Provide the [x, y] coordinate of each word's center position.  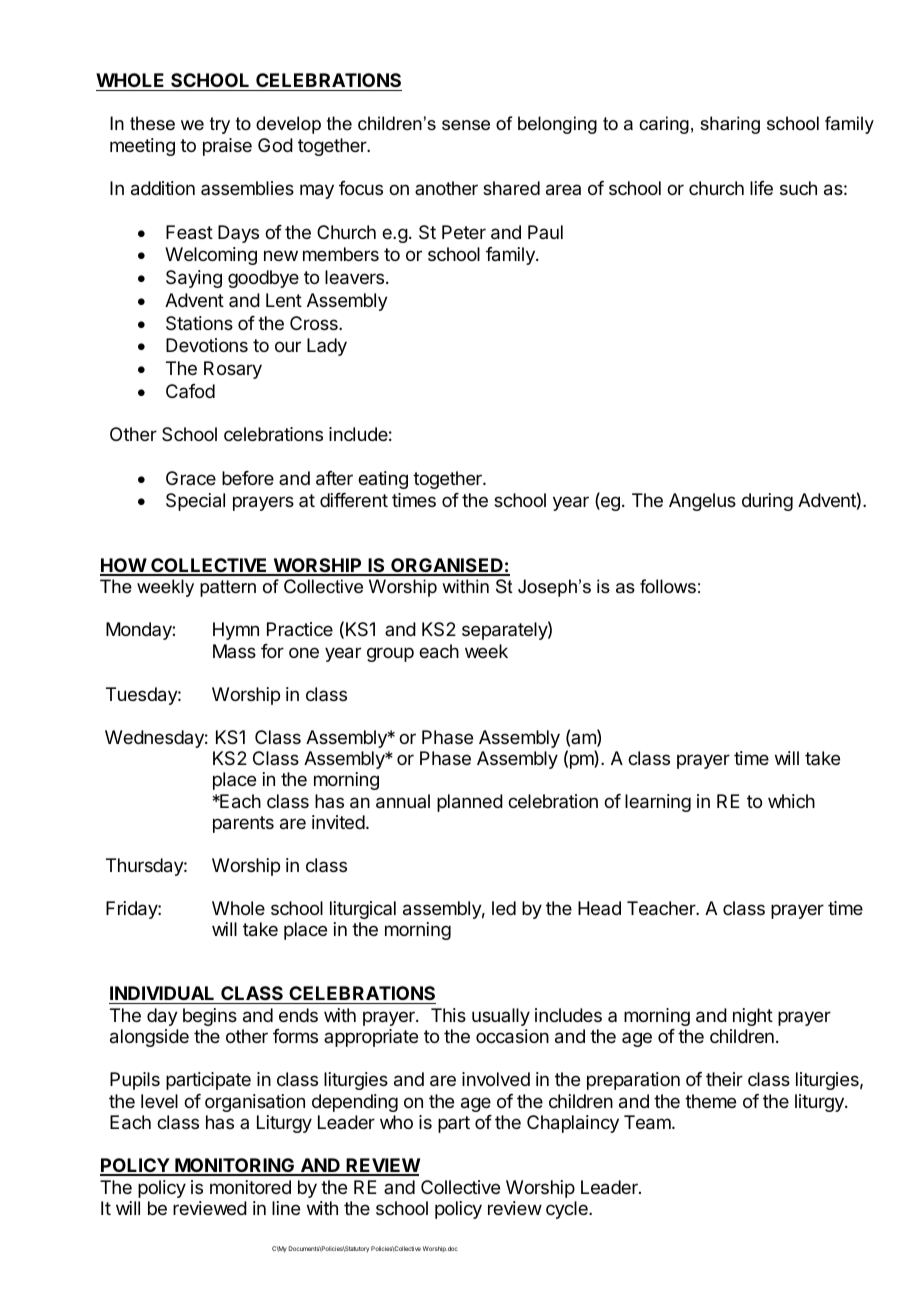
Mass [234, 651]
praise [227, 147]
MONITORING [235, 1166]
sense [466, 125]
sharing [730, 125]
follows [668, 586]
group [390, 654]
